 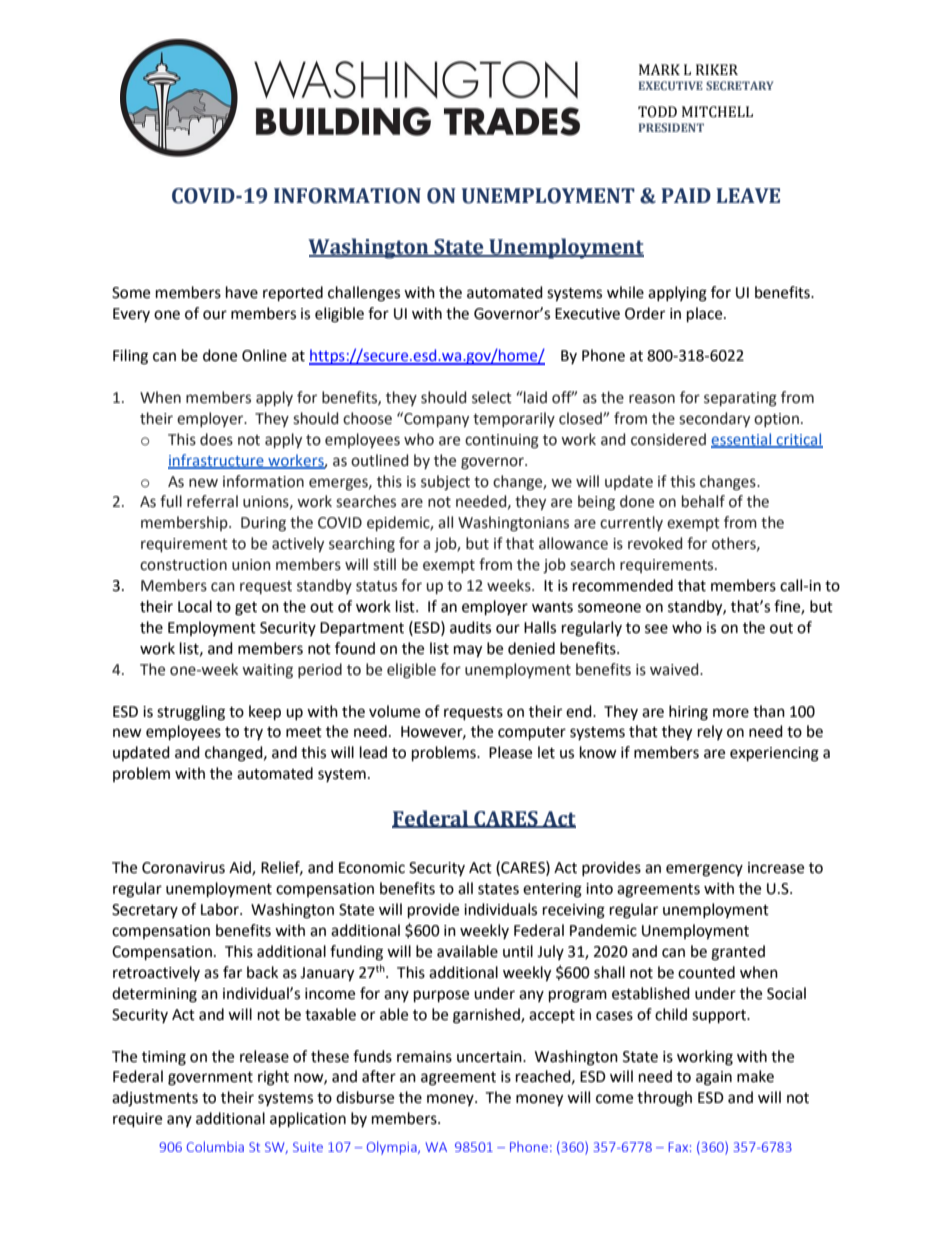 I want to click on Columbia, so click(x=215, y=1146).
